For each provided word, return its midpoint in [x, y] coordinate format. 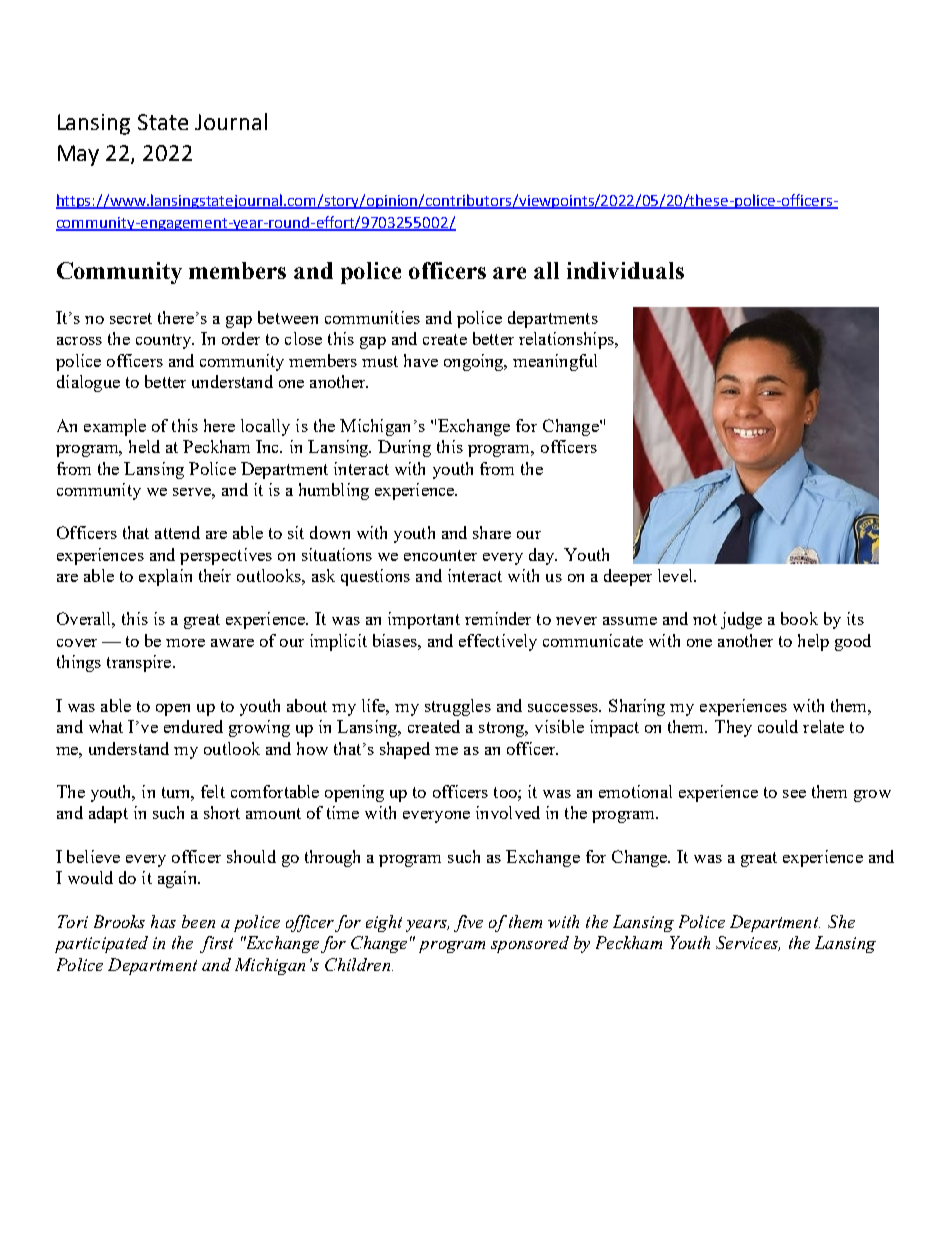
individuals [625, 270]
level [677, 575]
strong [503, 729]
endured [193, 726]
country [165, 341]
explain [165, 577]
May [78, 155]
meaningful [555, 362]
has [163, 921]
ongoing [475, 362]
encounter [440, 555]
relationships [567, 340]
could [778, 726]
